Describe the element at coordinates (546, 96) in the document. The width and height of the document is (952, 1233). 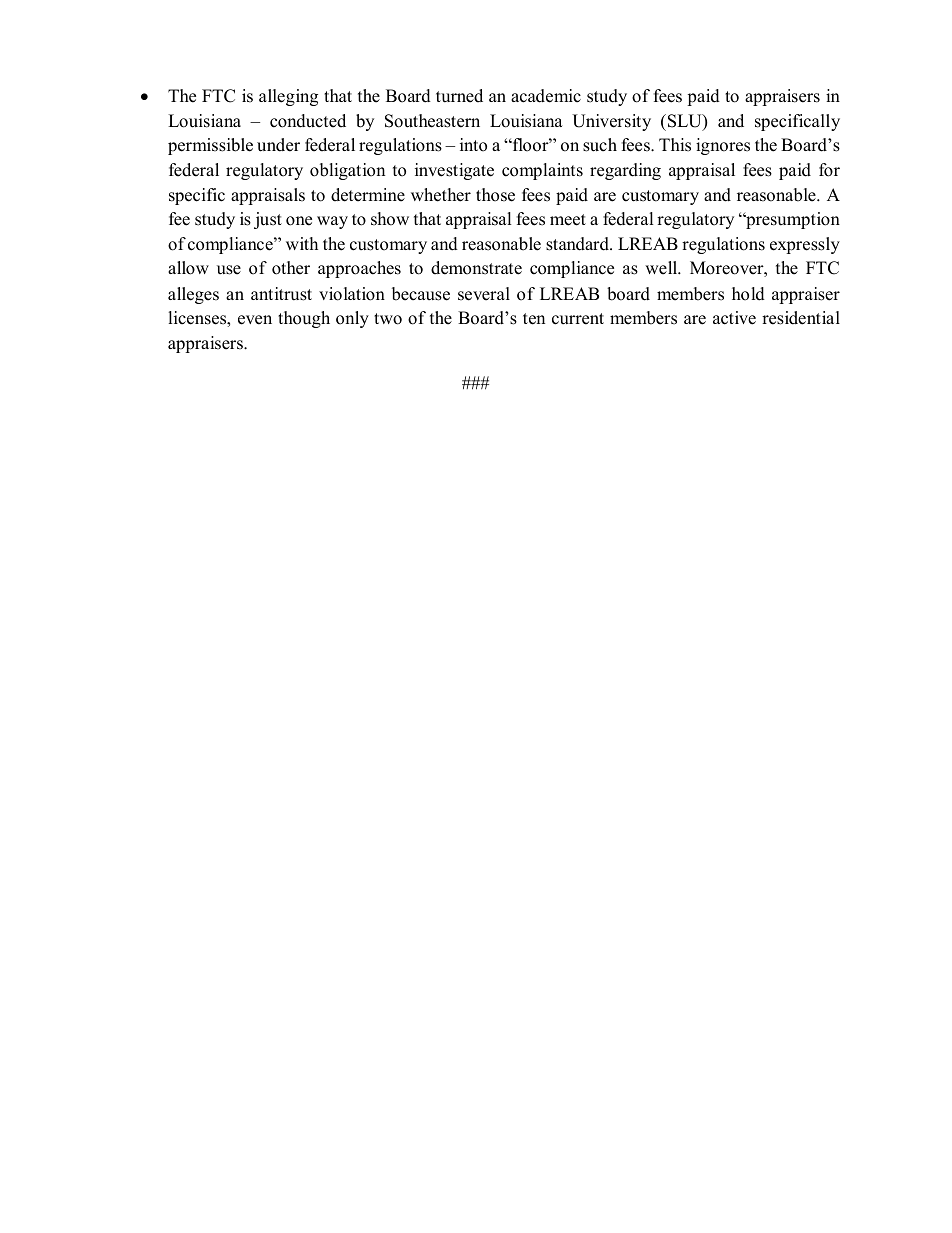
I see `academic` at that location.
